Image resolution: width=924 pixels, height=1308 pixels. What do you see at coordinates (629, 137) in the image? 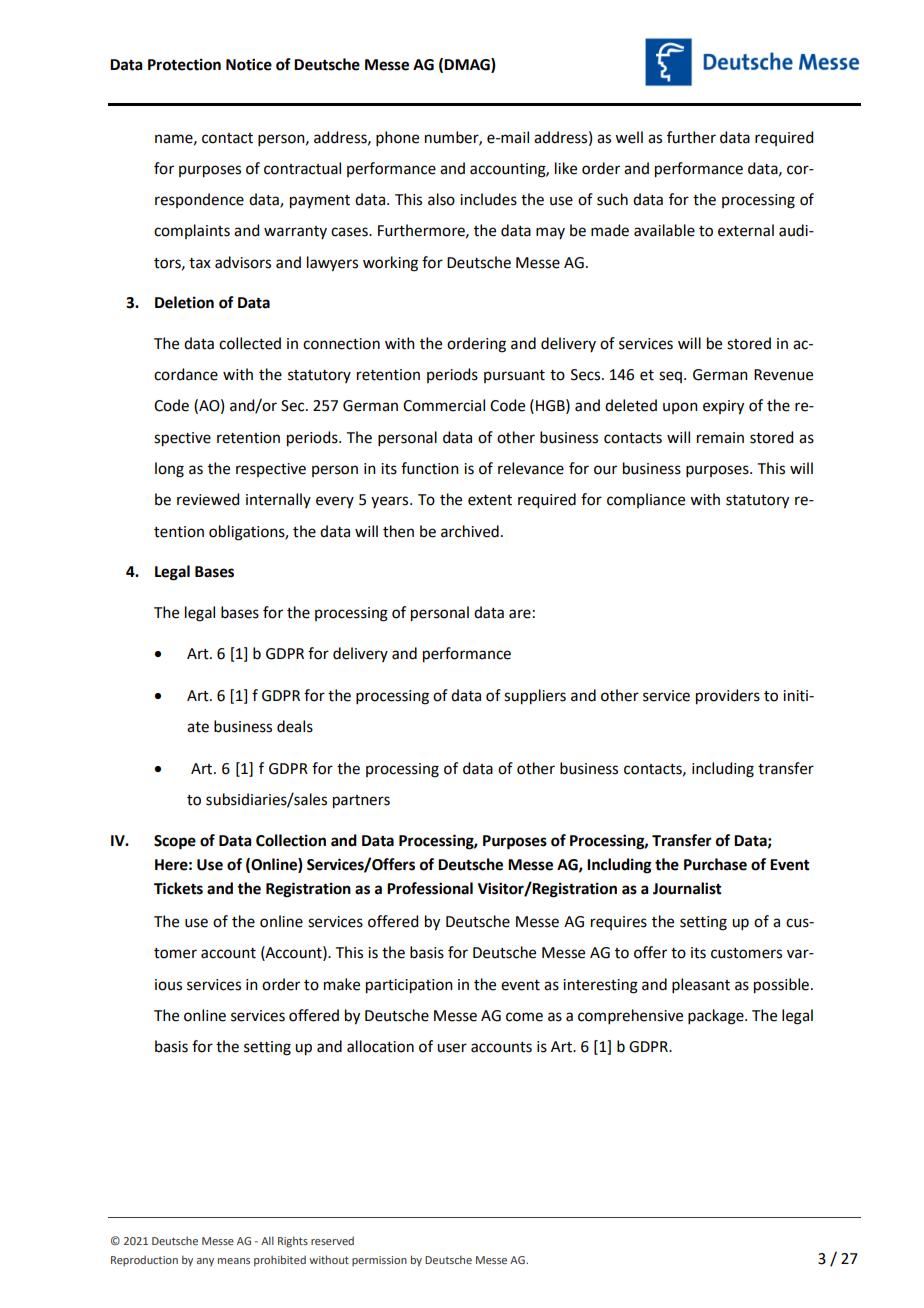
I see `well` at bounding box center [629, 137].
